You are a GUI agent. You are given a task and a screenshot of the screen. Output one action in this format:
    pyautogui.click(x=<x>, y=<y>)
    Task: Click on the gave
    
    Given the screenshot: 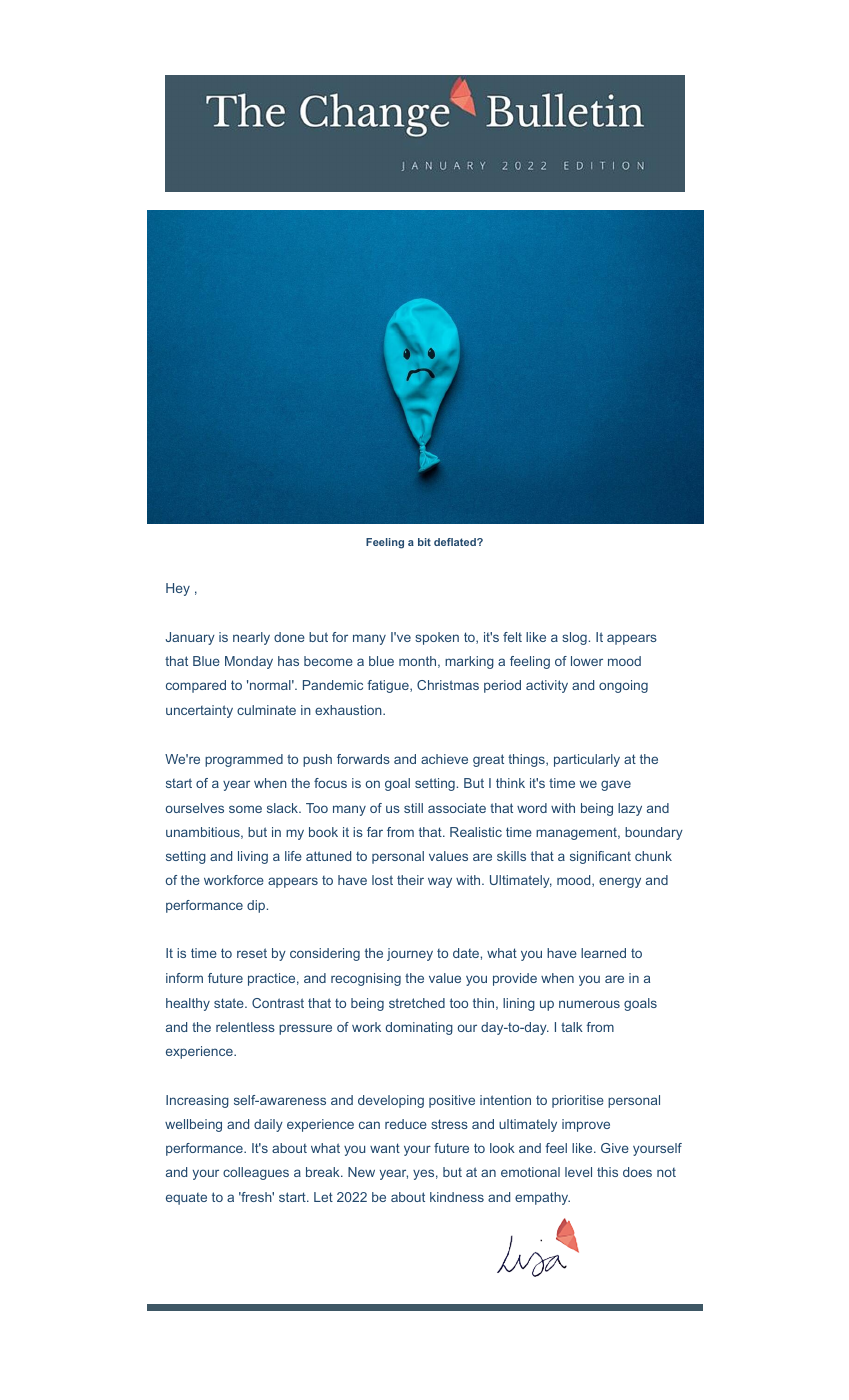 What is the action you would take?
    pyautogui.click(x=616, y=785)
